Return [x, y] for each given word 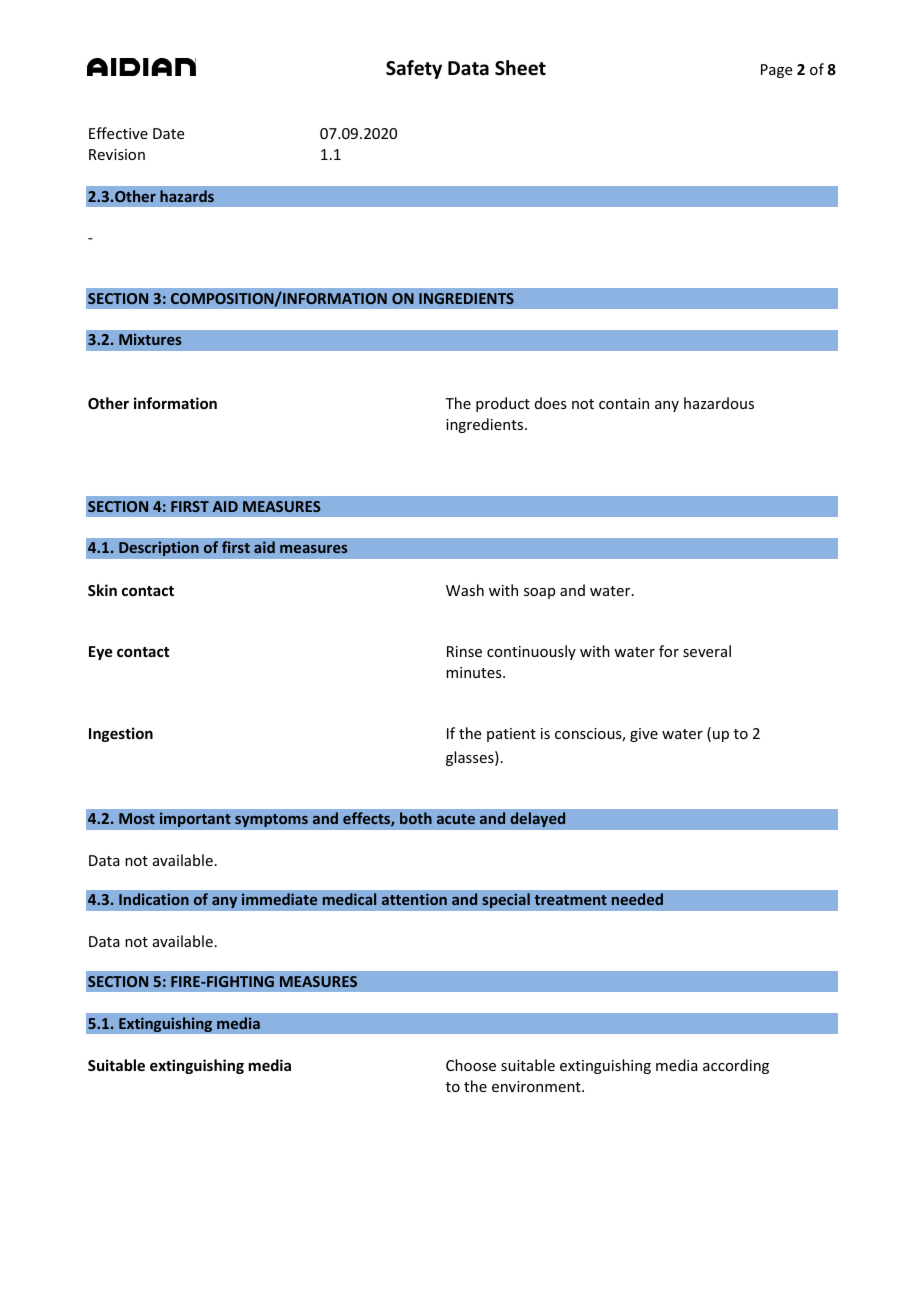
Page [776, 71]
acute [456, 819]
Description [159, 548]
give [644, 735]
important [195, 819]
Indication [154, 899]
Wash [465, 590]
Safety [414, 69]
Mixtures [150, 339]
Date [168, 133]
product [503, 404]
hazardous [719, 403]
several [707, 651]
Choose [471, 1065]
